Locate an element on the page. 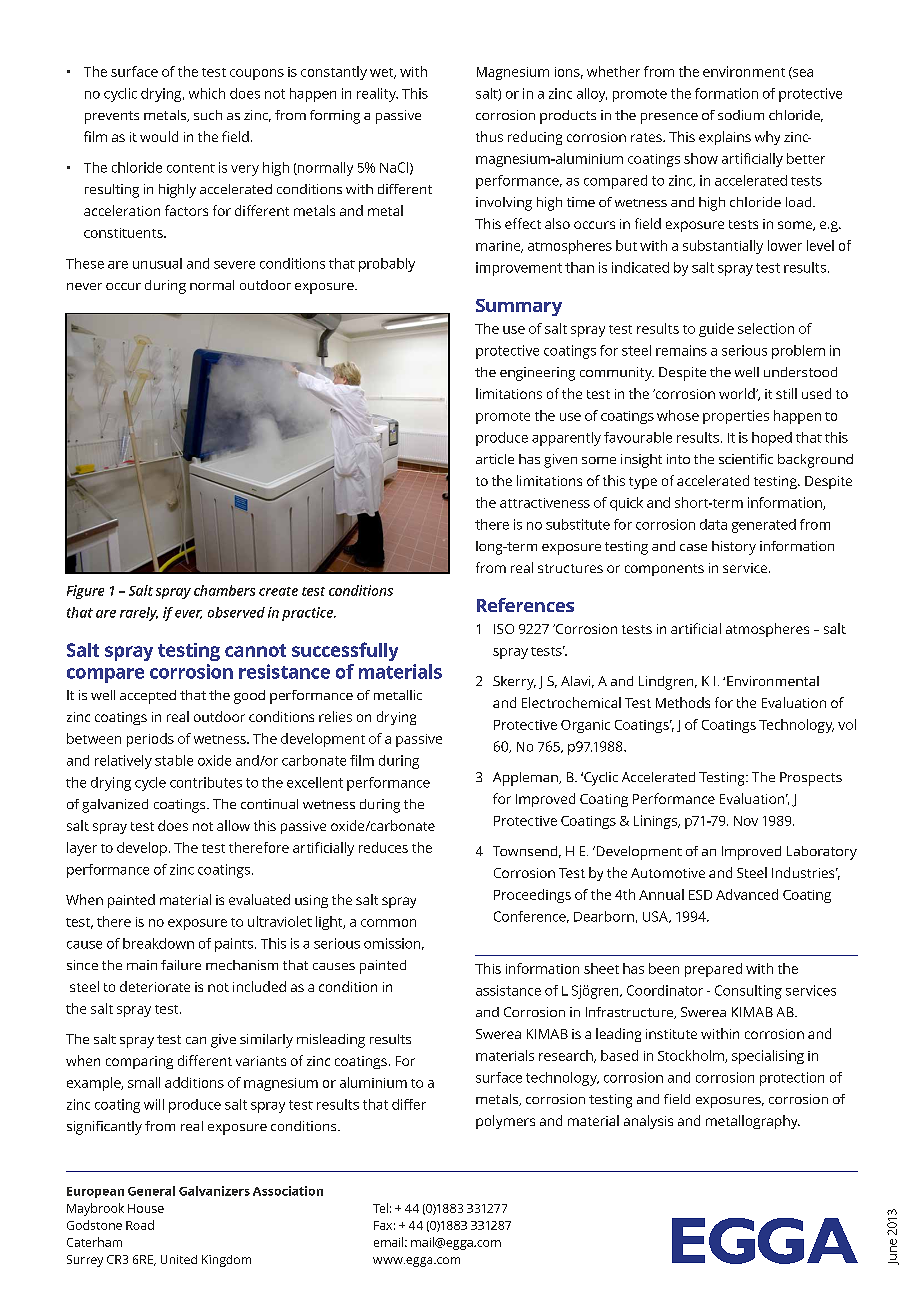 The image size is (924, 1308). Nov is located at coordinates (746, 821).
